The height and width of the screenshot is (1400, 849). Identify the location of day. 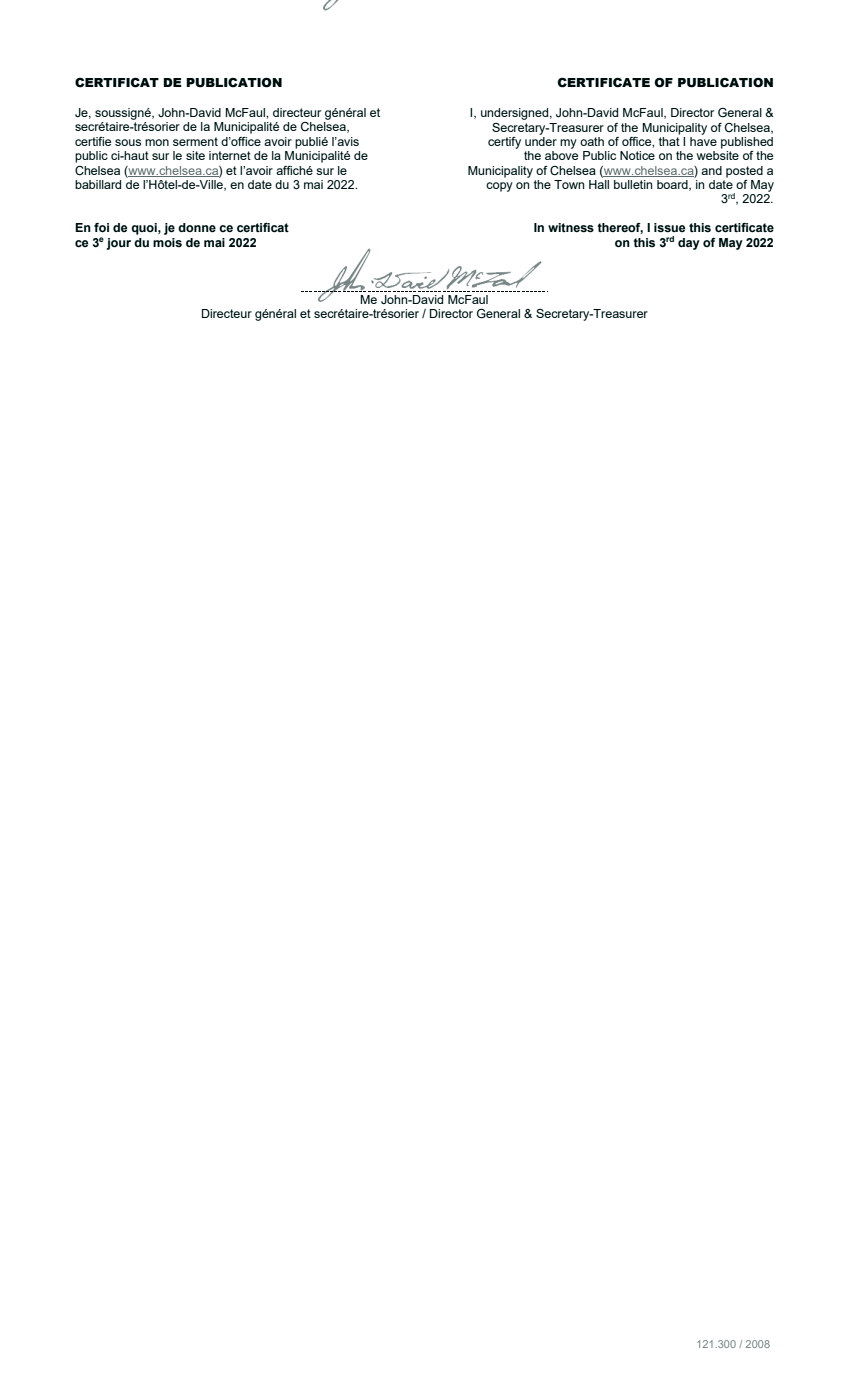
(689, 244).
